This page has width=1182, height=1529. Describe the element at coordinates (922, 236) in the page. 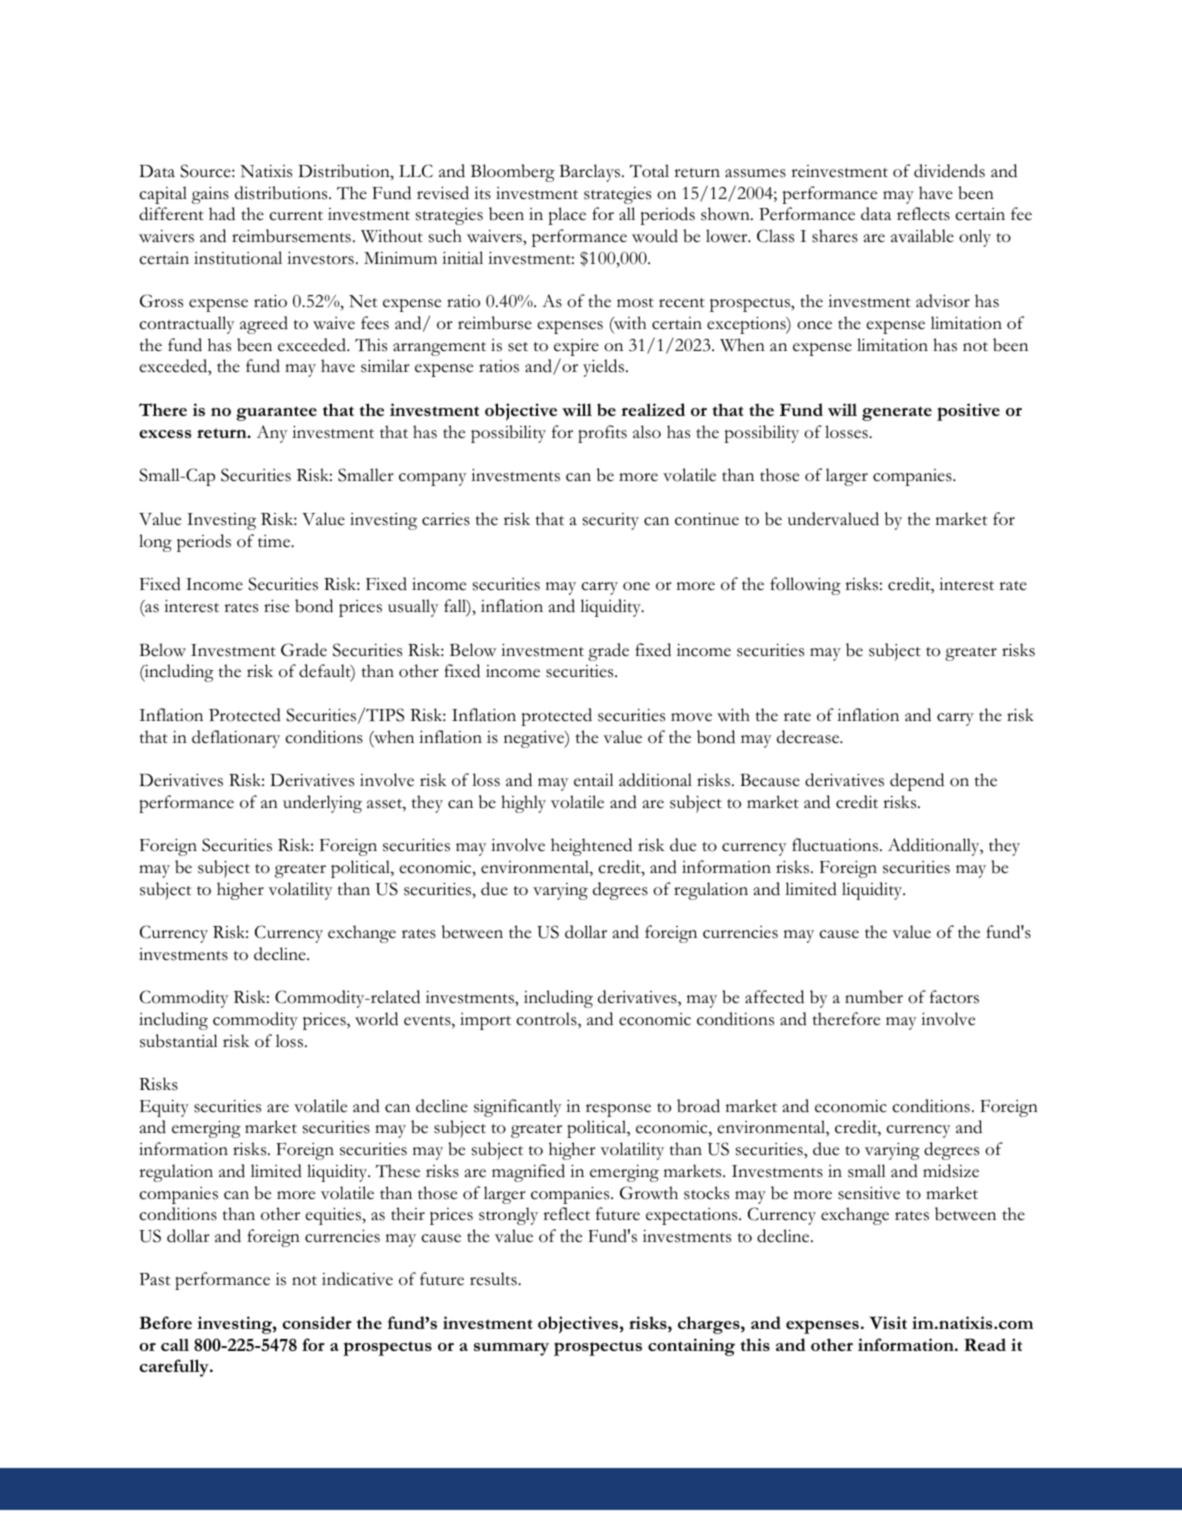

I see `available` at that location.
